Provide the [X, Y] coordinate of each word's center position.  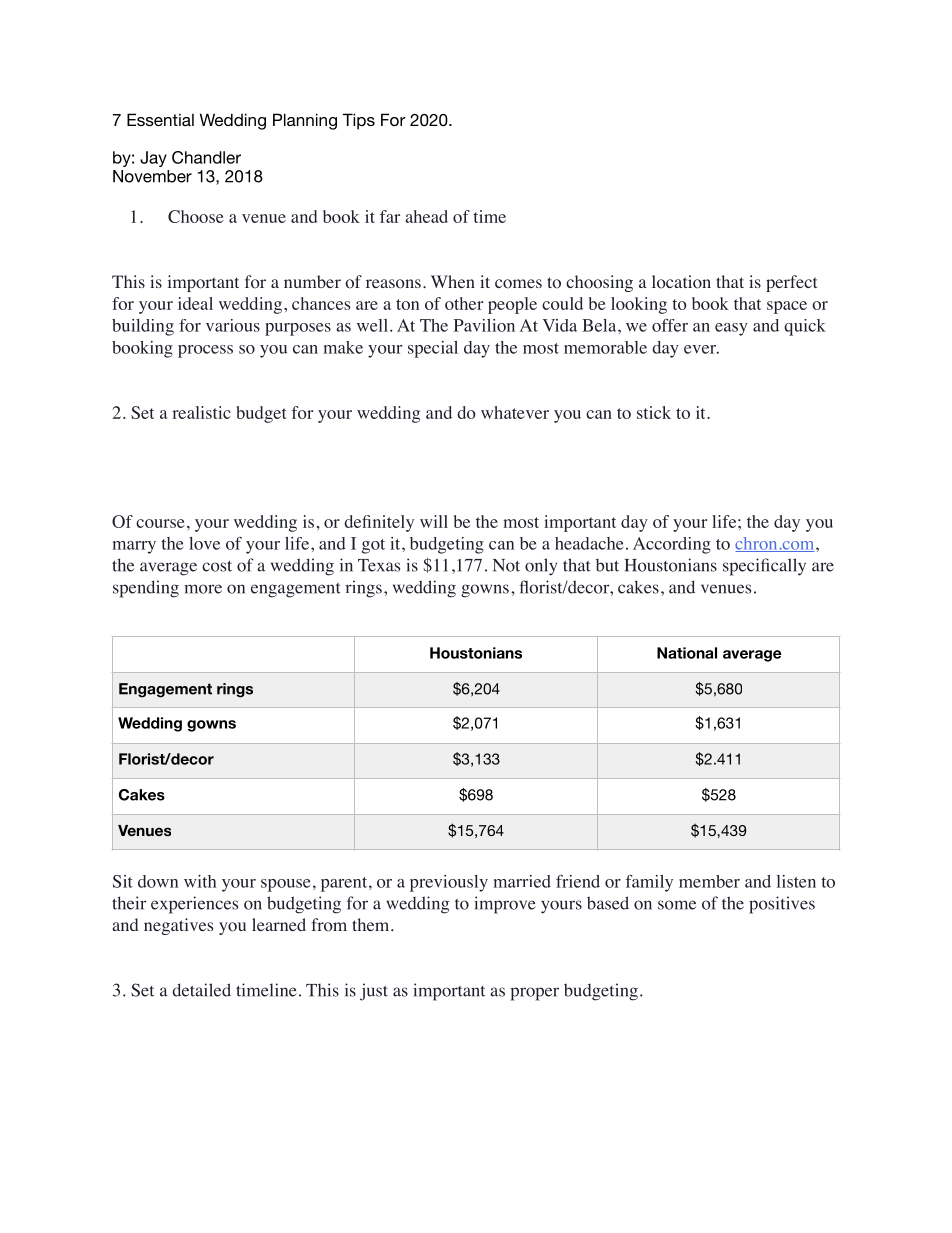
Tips [358, 121]
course [160, 523]
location [681, 282]
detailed [201, 990]
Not [506, 565]
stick [654, 412]
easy [731, 329]
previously [449, 883]
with [200, 881]
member [709, 881]
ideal [195, 303]
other [464, 303]
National [687, 653]
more [203, 589]
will [434, 521]
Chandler [206, 157]
